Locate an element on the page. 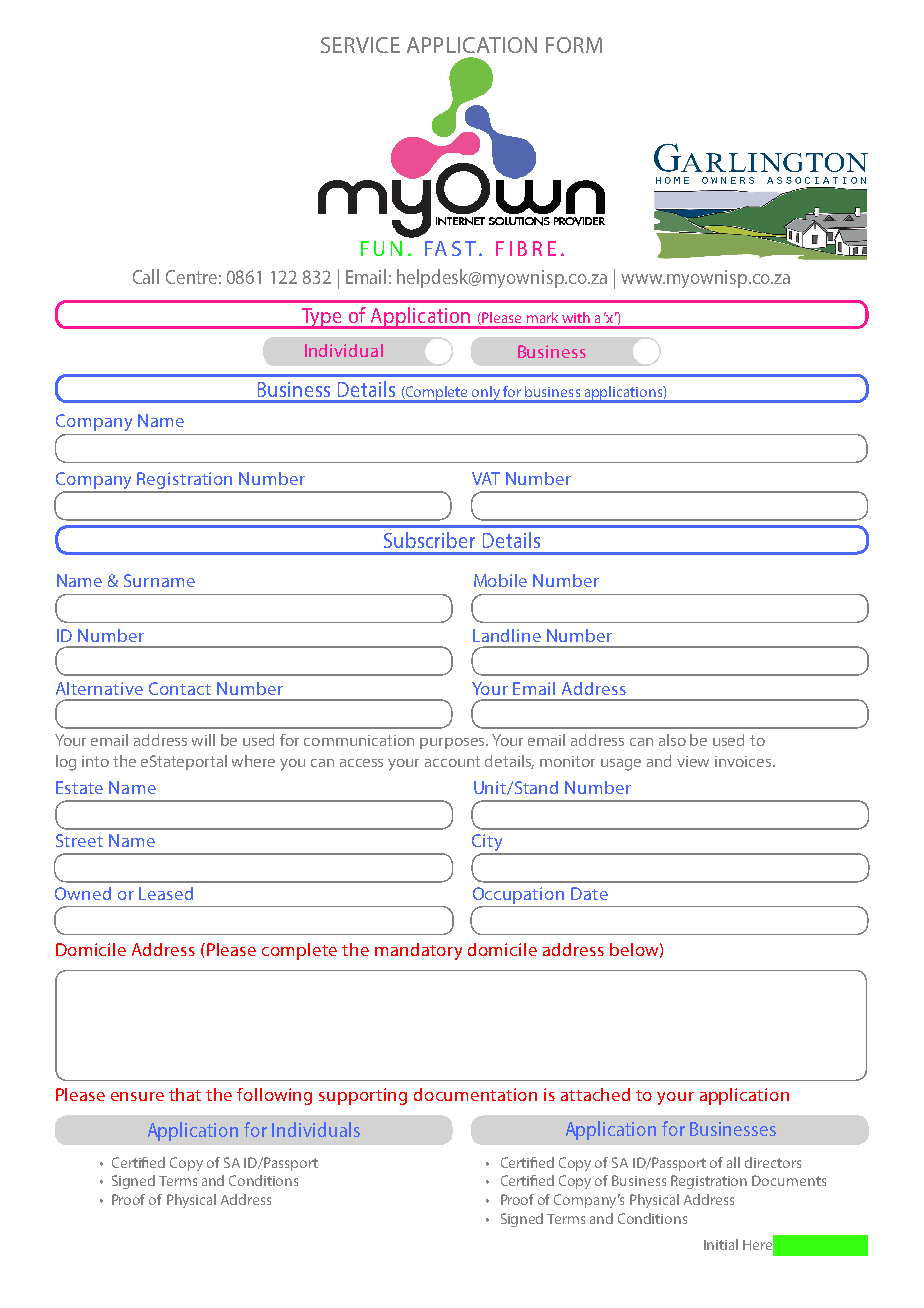 The height and width of the image is (1308, 924). Leased is located at coordinates (166, 893).
